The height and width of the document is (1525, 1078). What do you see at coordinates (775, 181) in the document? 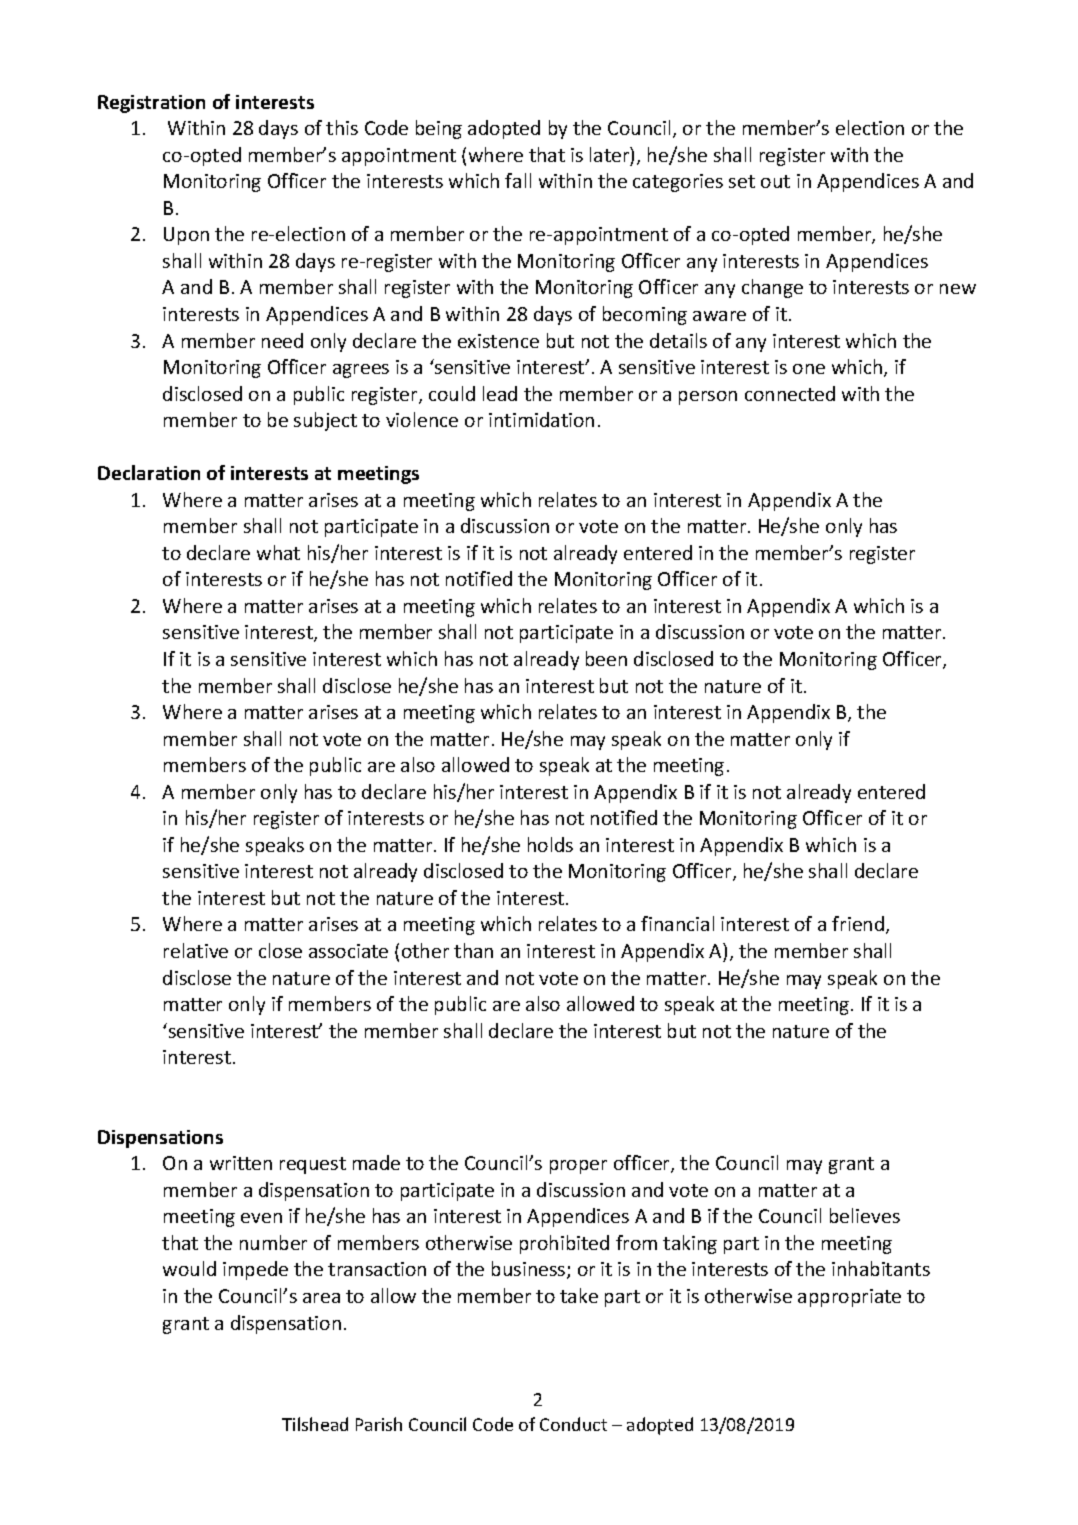
I see `out` at bounding box center [775, 181].
